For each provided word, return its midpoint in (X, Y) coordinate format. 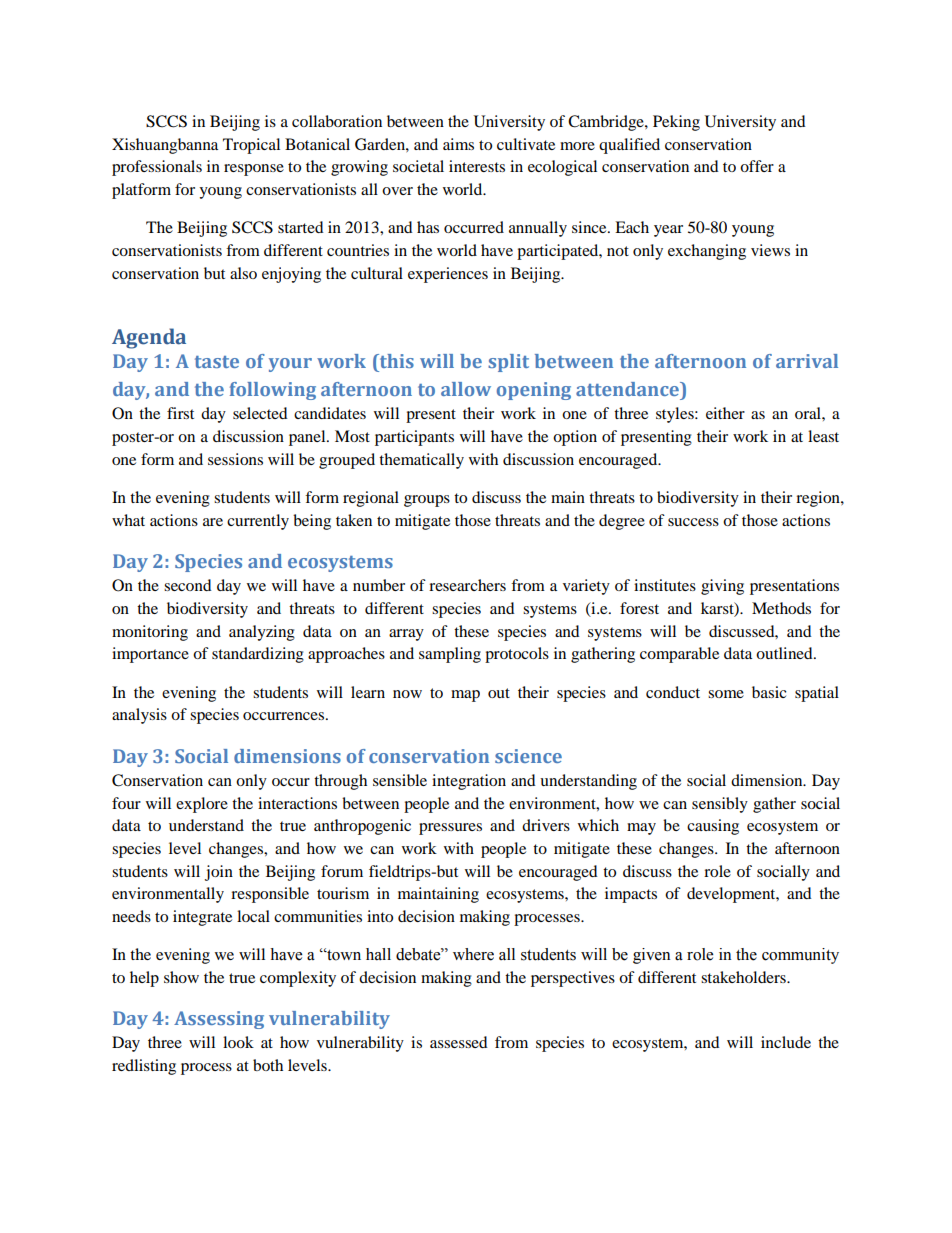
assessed (459, 1042)
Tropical (251, 146)
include (786, 1042)
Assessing (219, 1020)
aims (458, 144)
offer (757, 166)
